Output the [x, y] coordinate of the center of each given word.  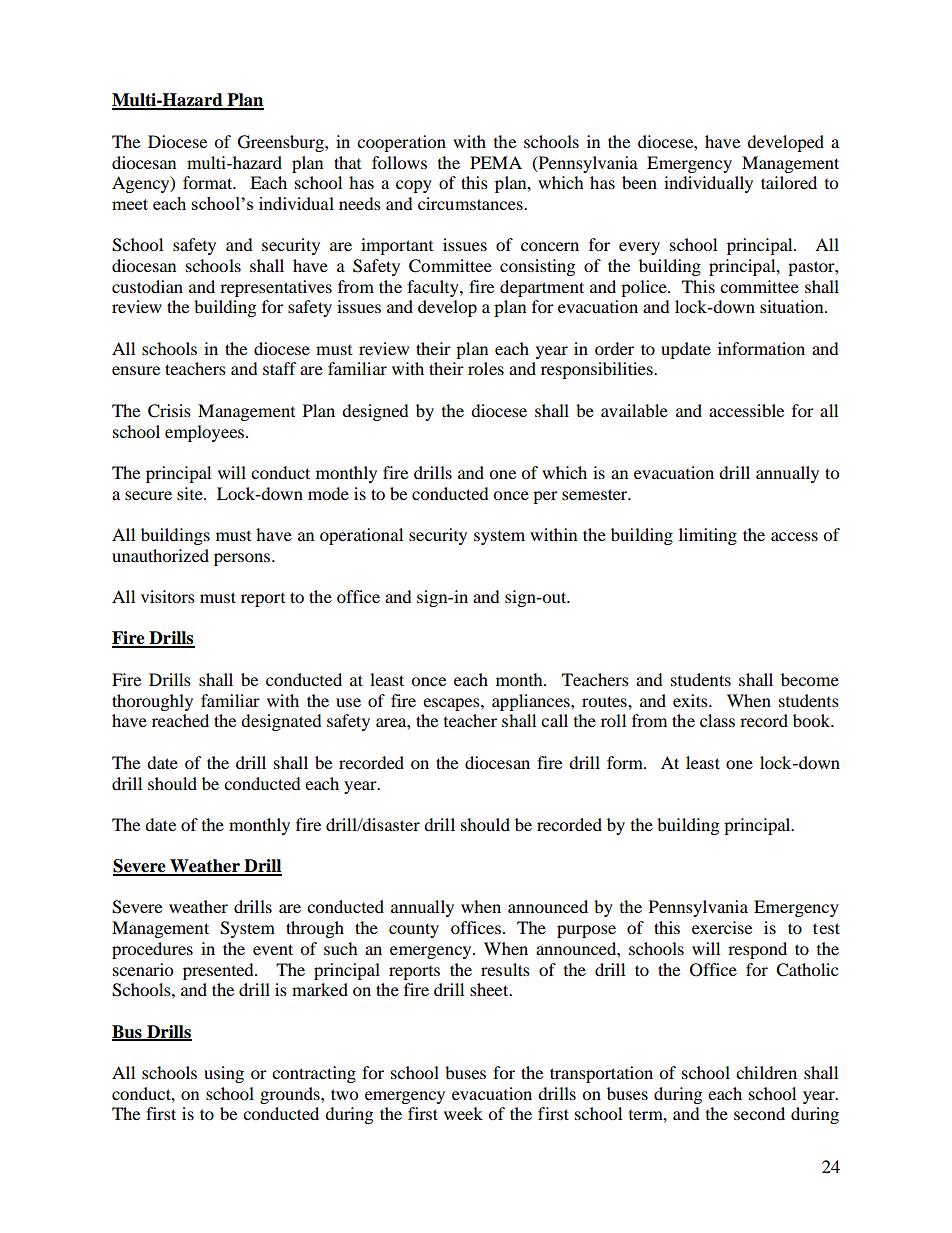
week [463, 1113]
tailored [789, 182]
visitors [168, 596]
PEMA [496, 162]
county [414, 930]
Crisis [169, 411]
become [810, 679]
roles [486, 368]
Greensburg [282, 143]
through [315, 929]
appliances [532, 702]
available [634, 410]
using [224, 1074]
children [766, 1072]
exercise [722, 927]
